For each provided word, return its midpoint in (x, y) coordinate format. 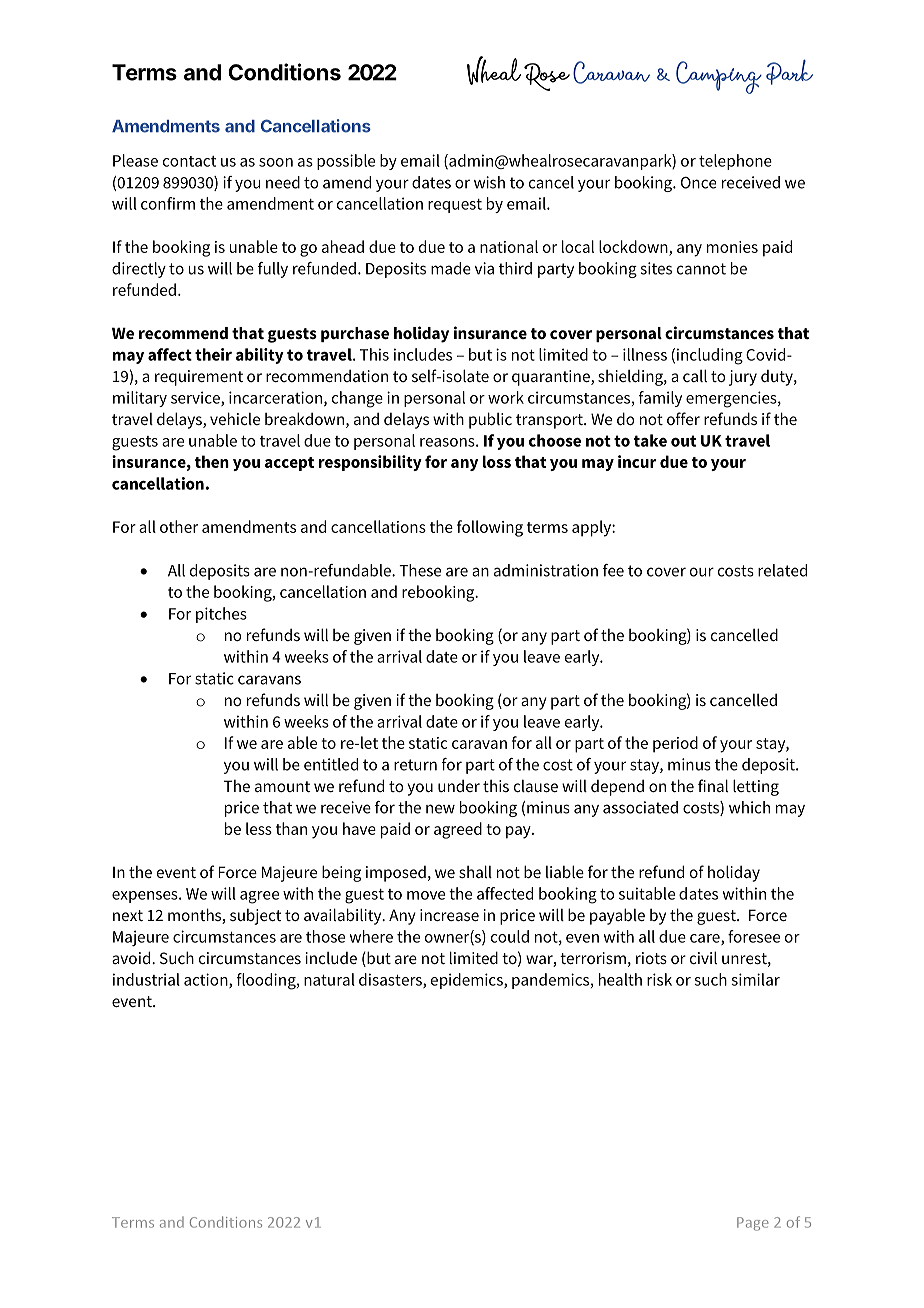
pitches (221, 615)
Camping (719, 77)
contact (189, 161)
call (695, 375)
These (420, 570)
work (506, 397)
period (675, 744)
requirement (199, 378)
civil (703, 957)
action (207, 980)
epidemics (467, 981)
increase (449, 915)
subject (256, 917)
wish (489, 182)
